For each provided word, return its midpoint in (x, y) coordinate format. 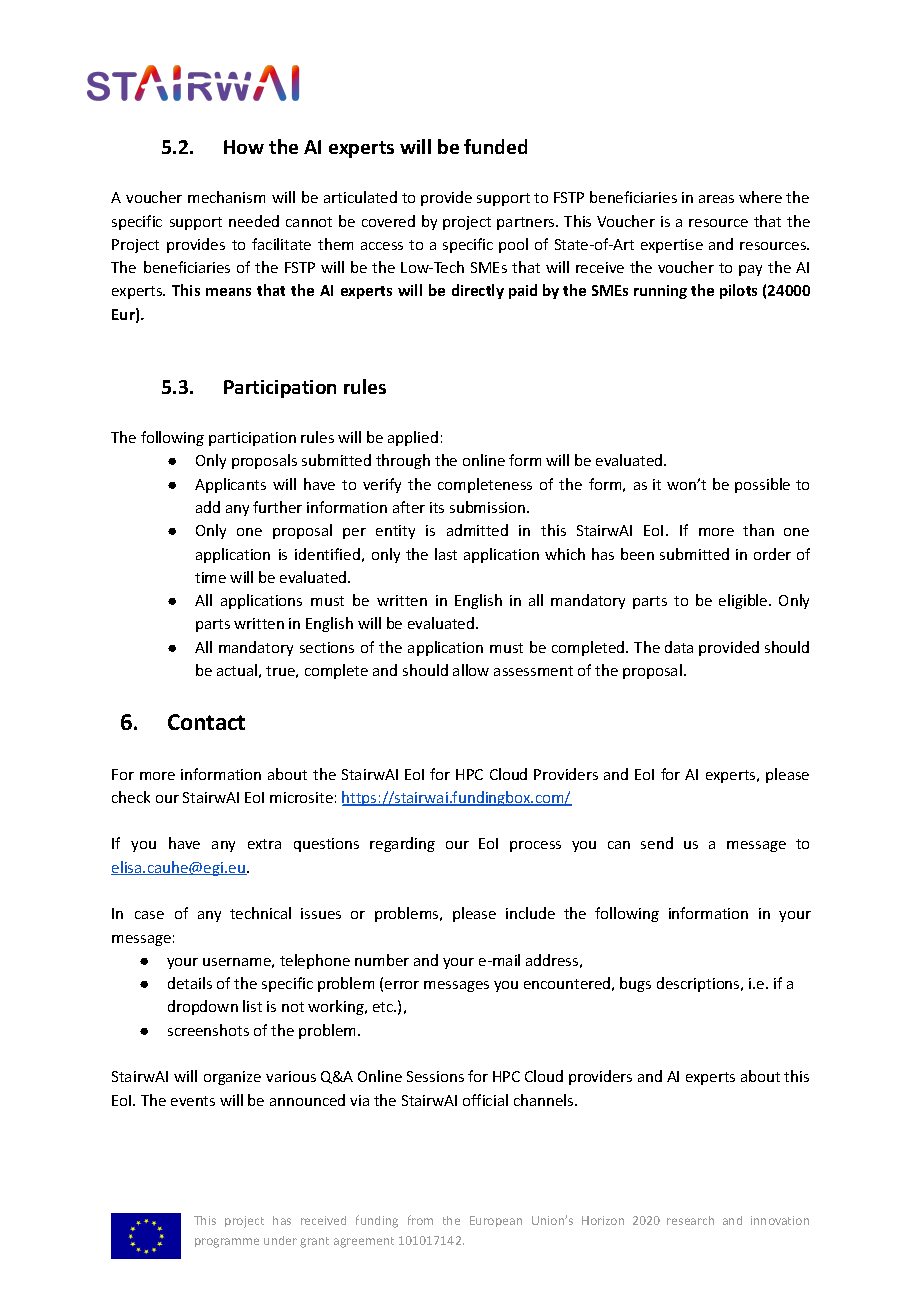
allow (471, 670)
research (690, 1220)
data (679, 647)
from (420, 1220)
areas (716, 199)
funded (495, 146)
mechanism (226, 197)
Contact (206, 722)
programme (227, 1243)
